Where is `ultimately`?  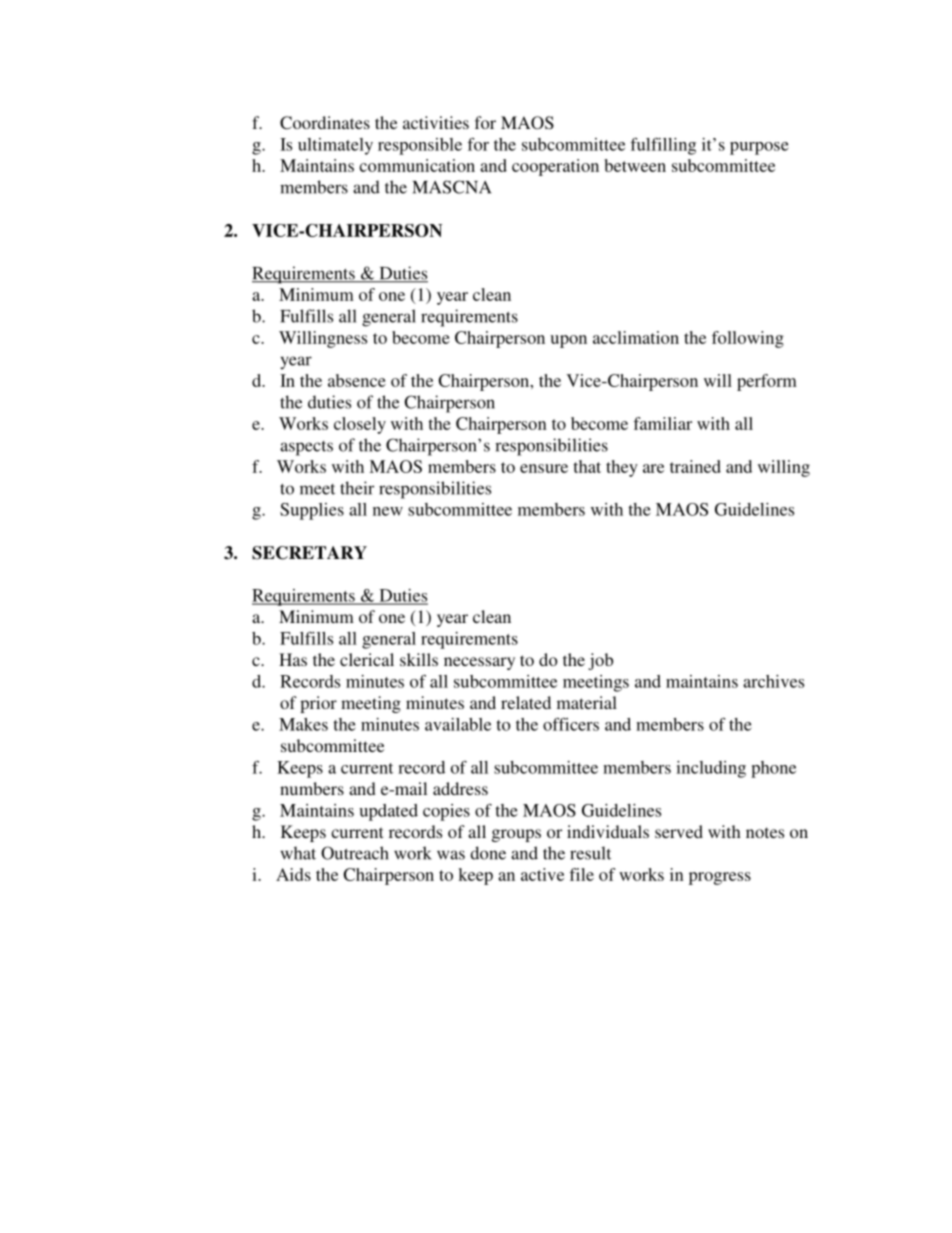
ultimately is located at coordinates (335, 146).
